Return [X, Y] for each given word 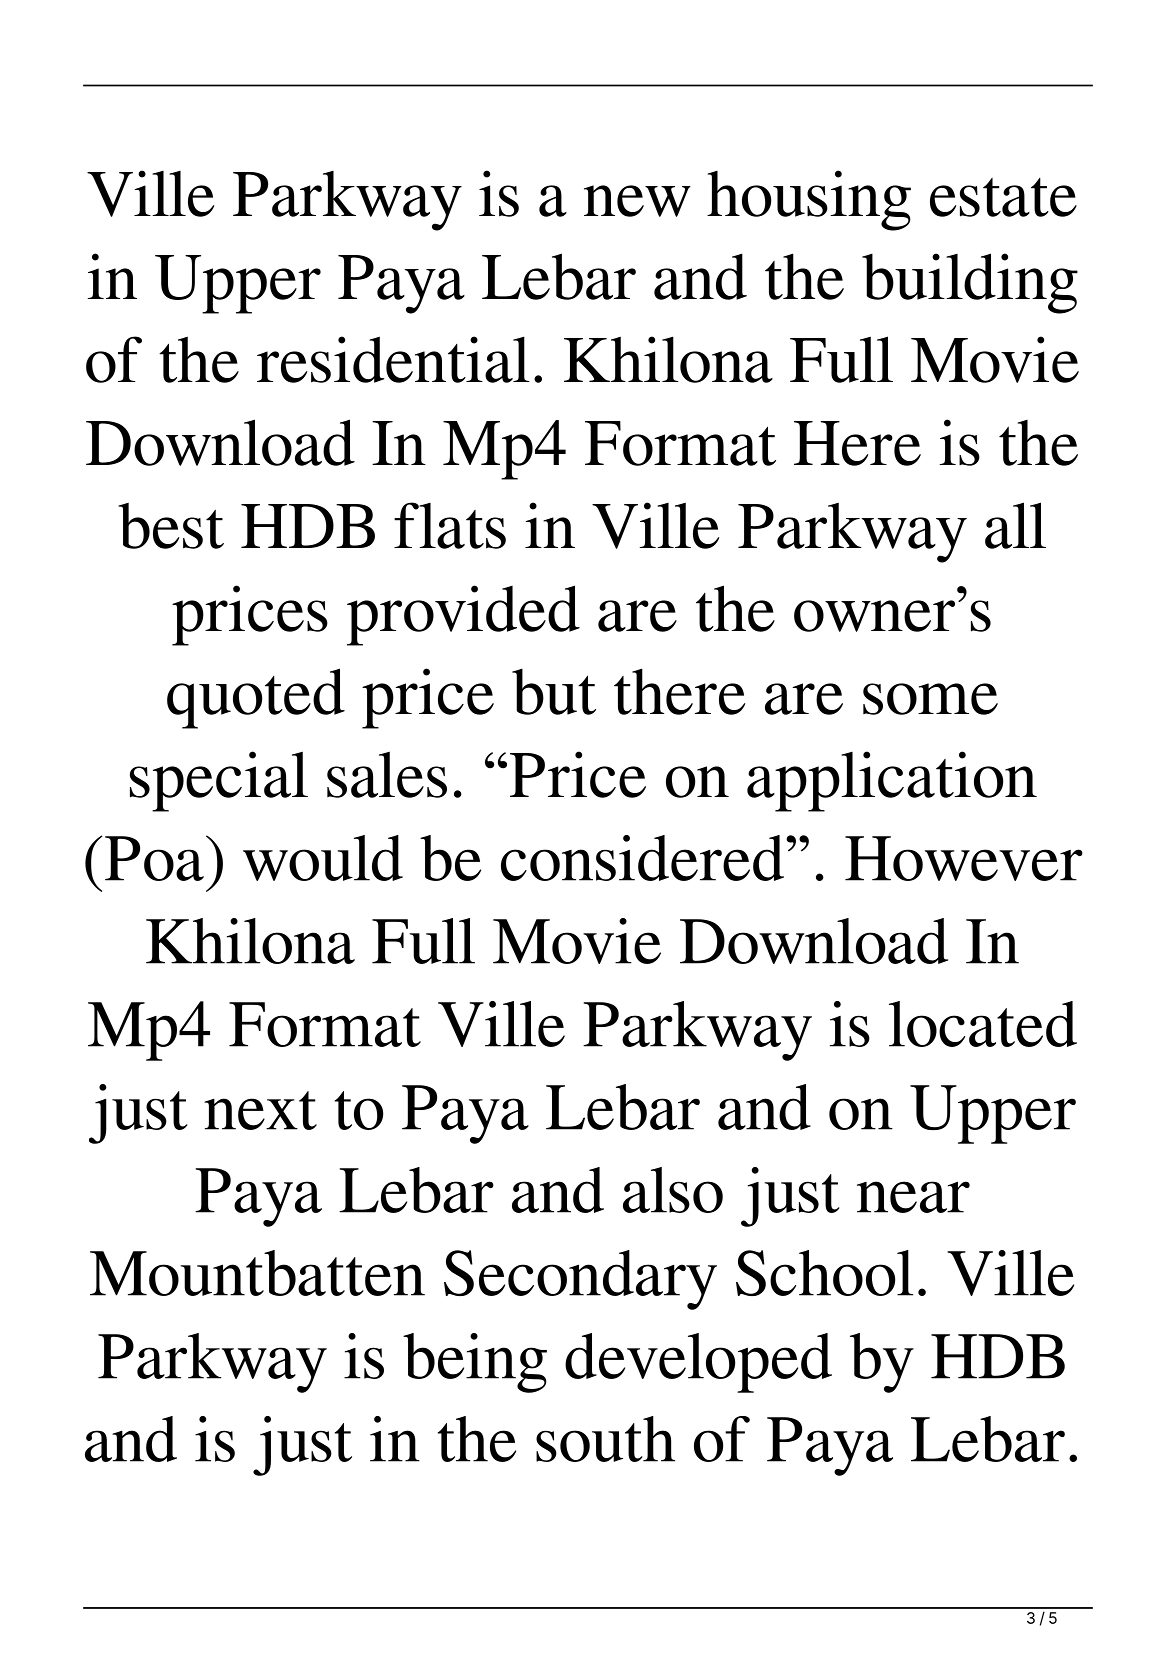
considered [642, 858]
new [637, 201]
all [1015, 525]
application [892, 781]
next [260, 1110]
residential [393, 359]
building [970, 283]
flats [450, 525]
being [475, 1363]
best [171, 526]
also [673, 1190]
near [913, 1197]
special [219, 781]
